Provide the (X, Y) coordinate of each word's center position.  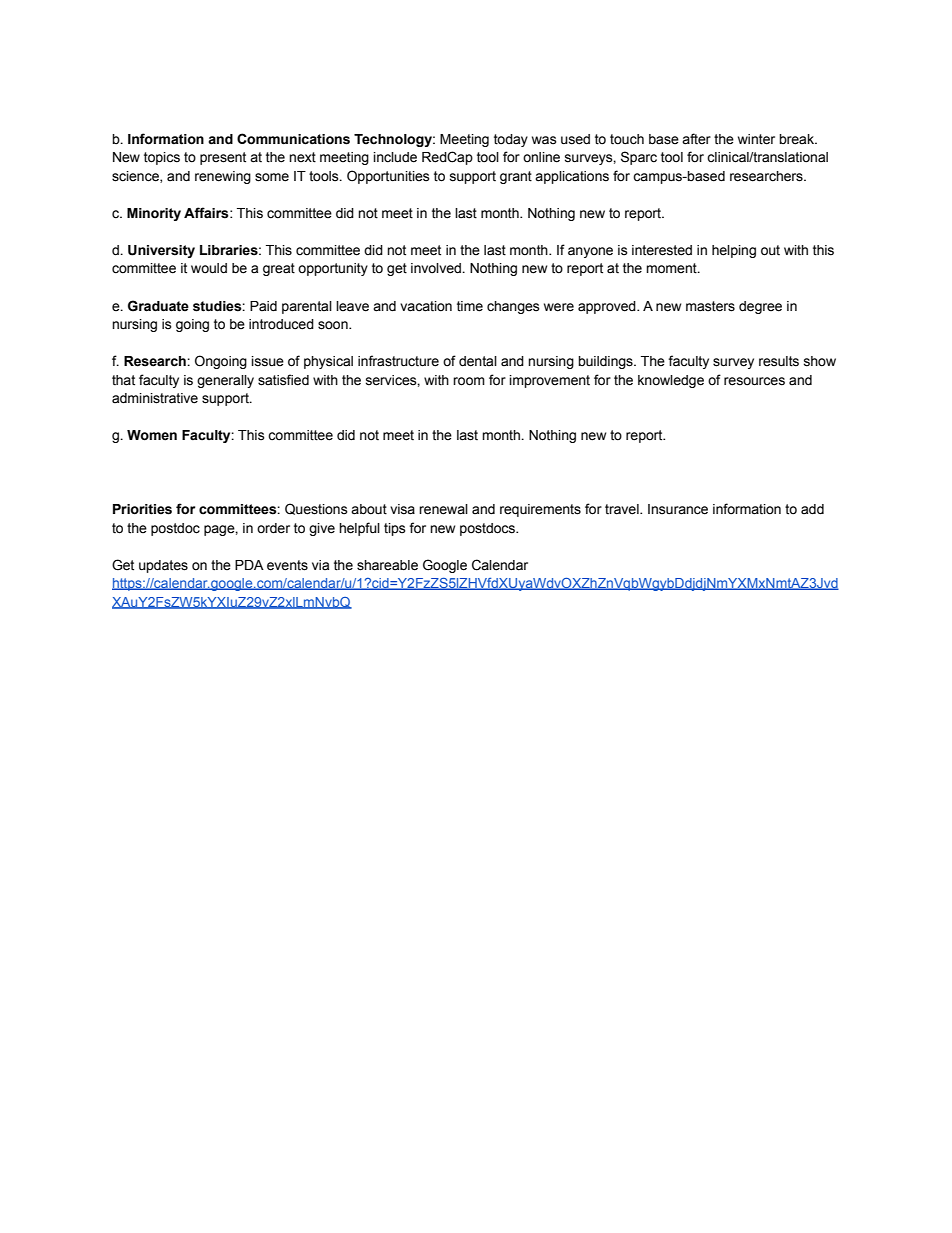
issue (268, 361)
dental (478, 361)
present (223, 158)
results (779, 361)
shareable (387, 565)
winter (756, 139)
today (511, 140)
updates (163, 566)
